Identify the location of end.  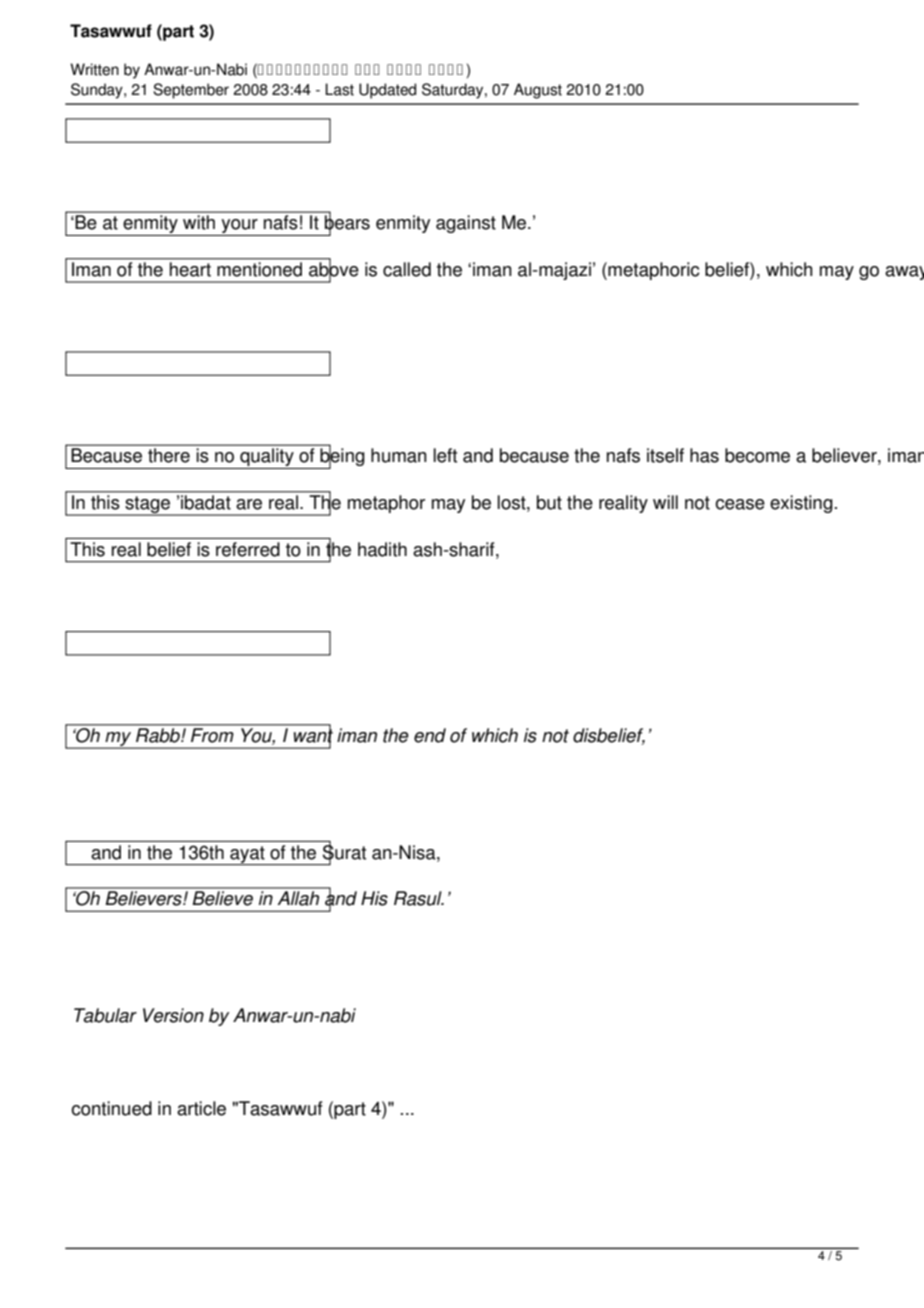
(430, 735).
